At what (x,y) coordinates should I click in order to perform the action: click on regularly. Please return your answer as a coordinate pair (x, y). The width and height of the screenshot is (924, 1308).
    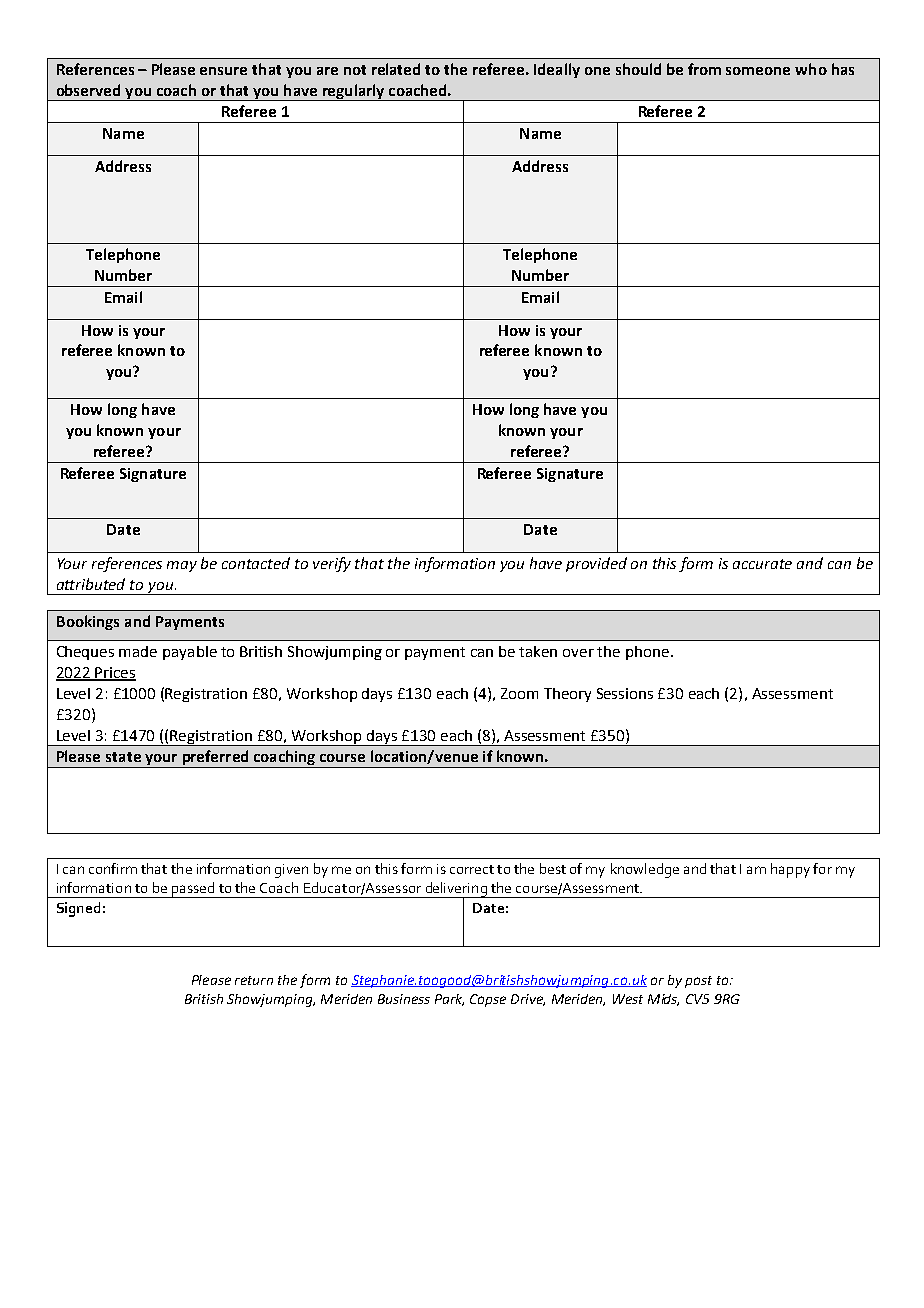
    Looking at the image, I should click on (353, 92).
